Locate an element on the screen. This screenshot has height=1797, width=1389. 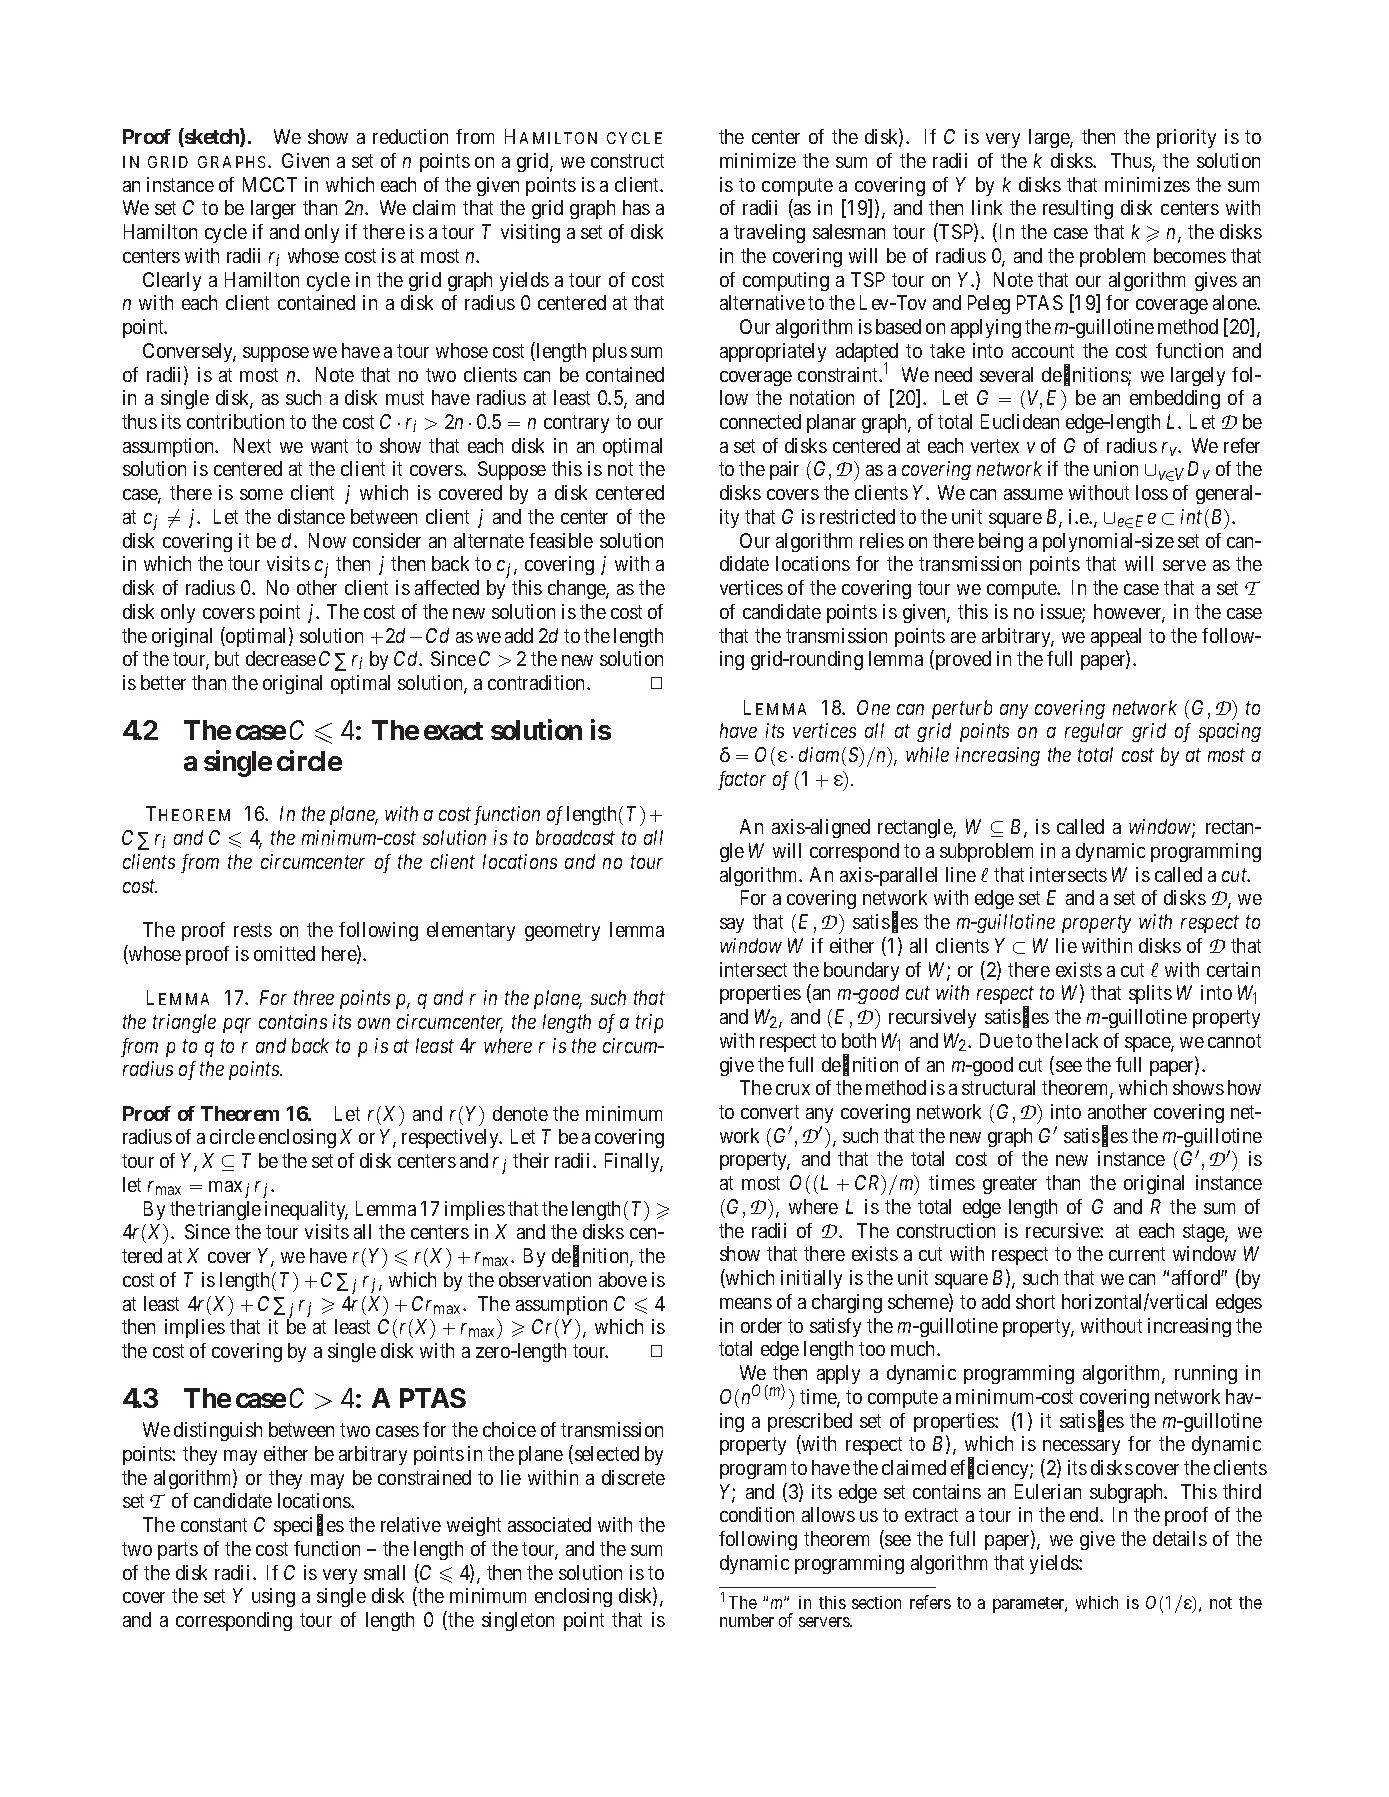
number is located at coordinates (747, 1620).
